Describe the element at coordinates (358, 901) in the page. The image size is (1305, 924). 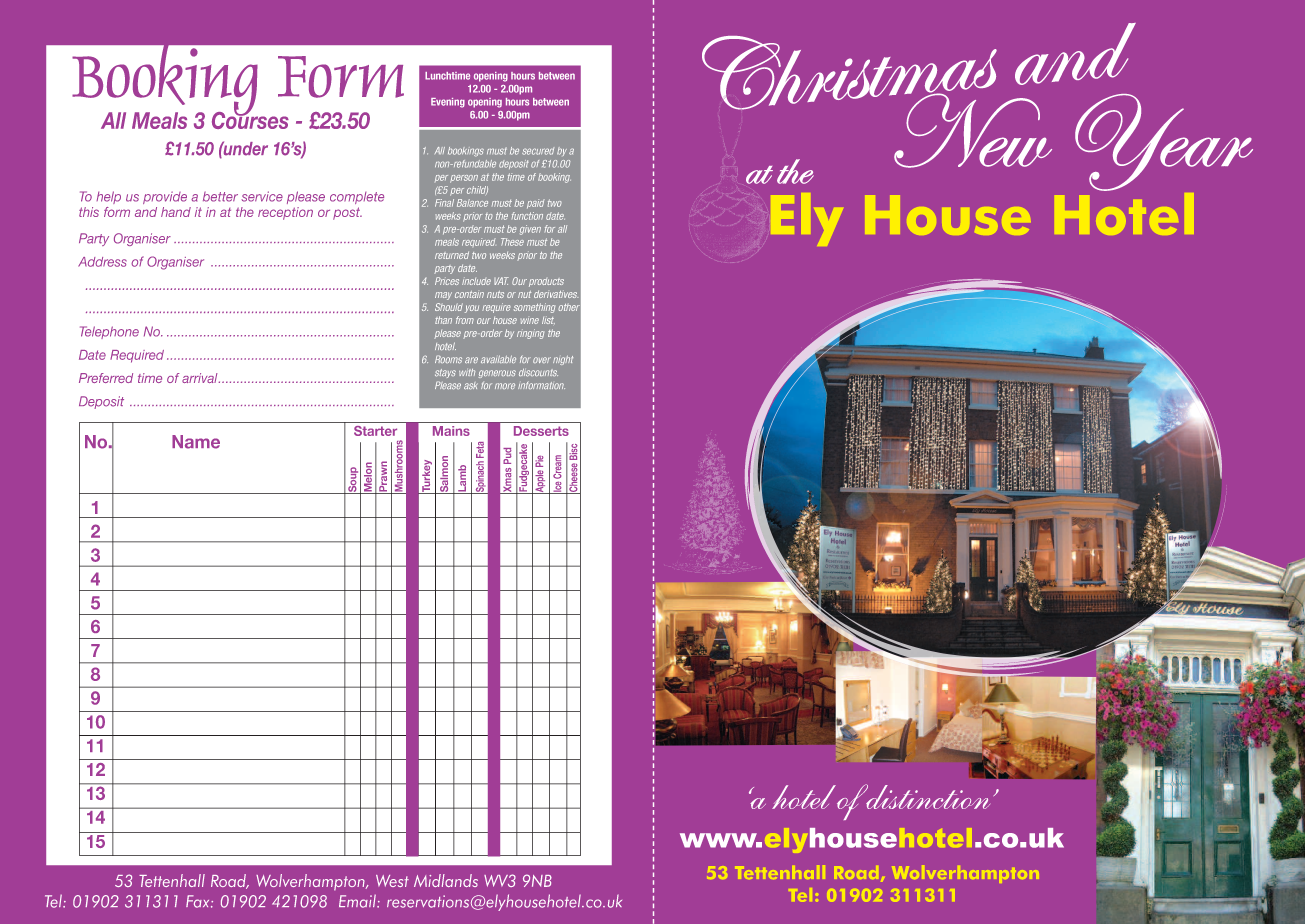
I see `Email` at that location.
